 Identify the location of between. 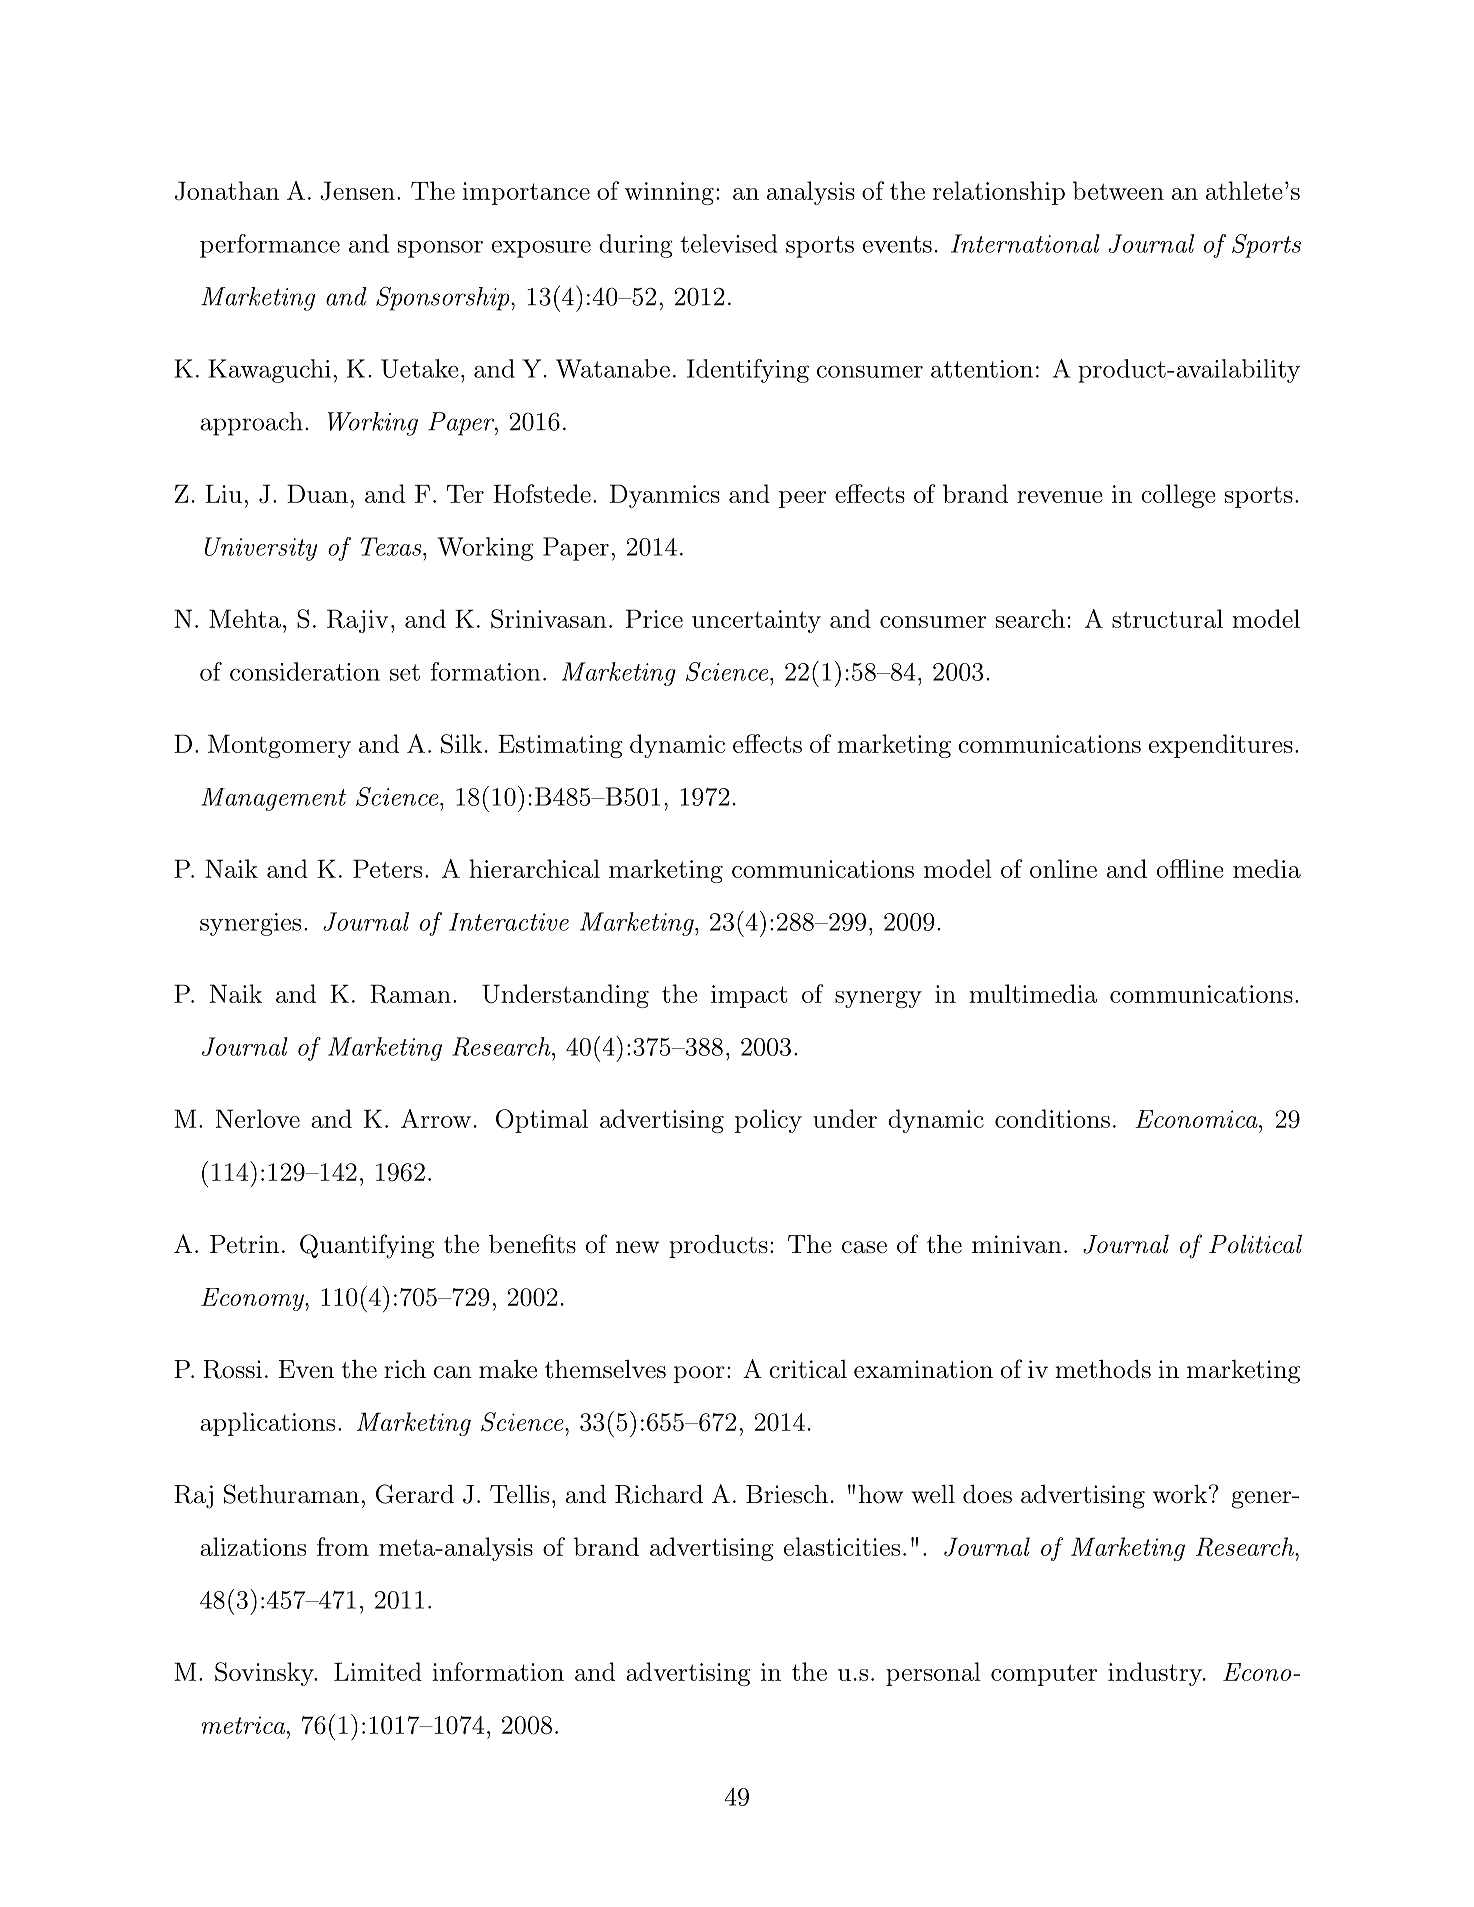
(1118, 190).
